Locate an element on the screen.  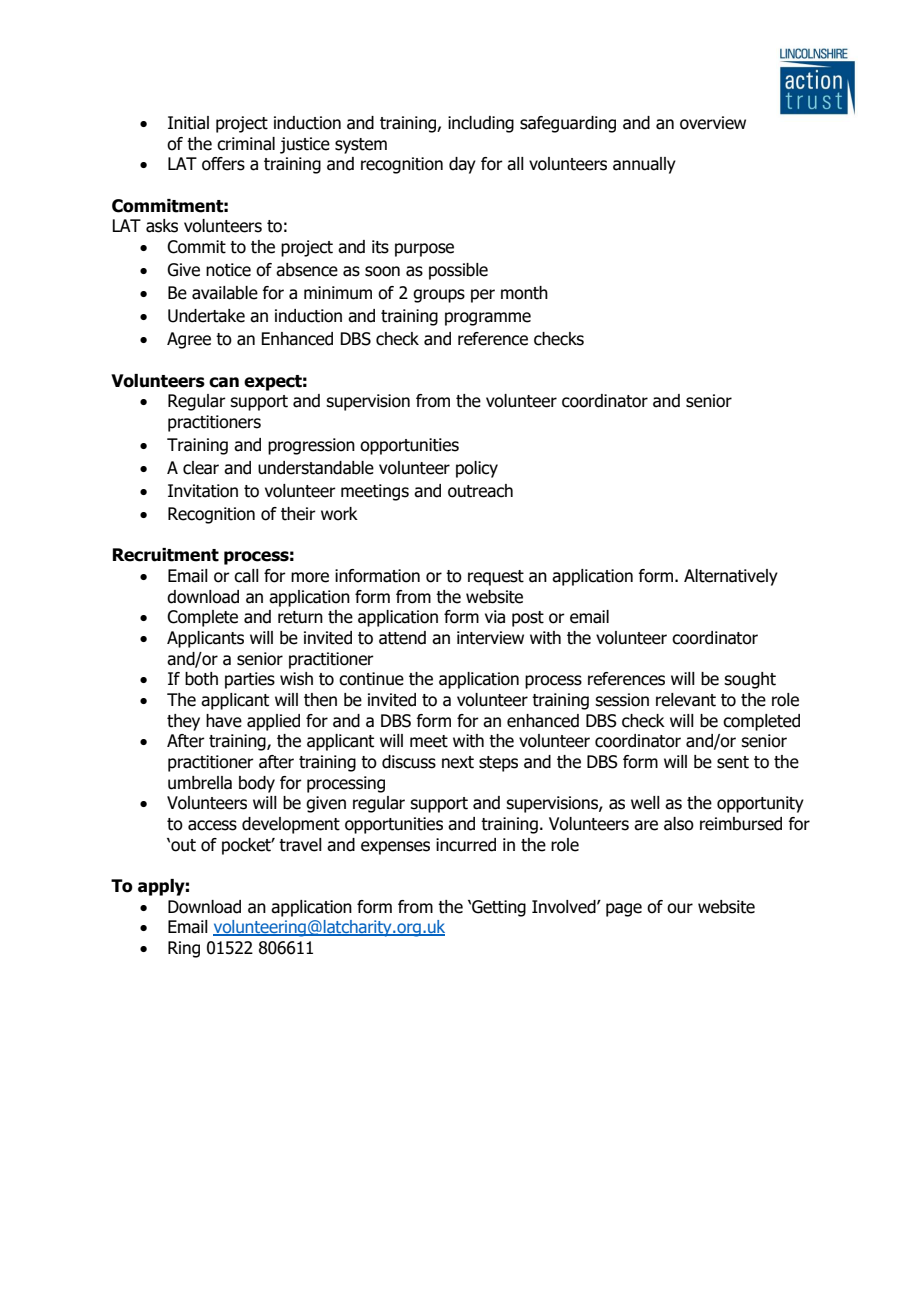
parties is located at coordinates (250, 680).
